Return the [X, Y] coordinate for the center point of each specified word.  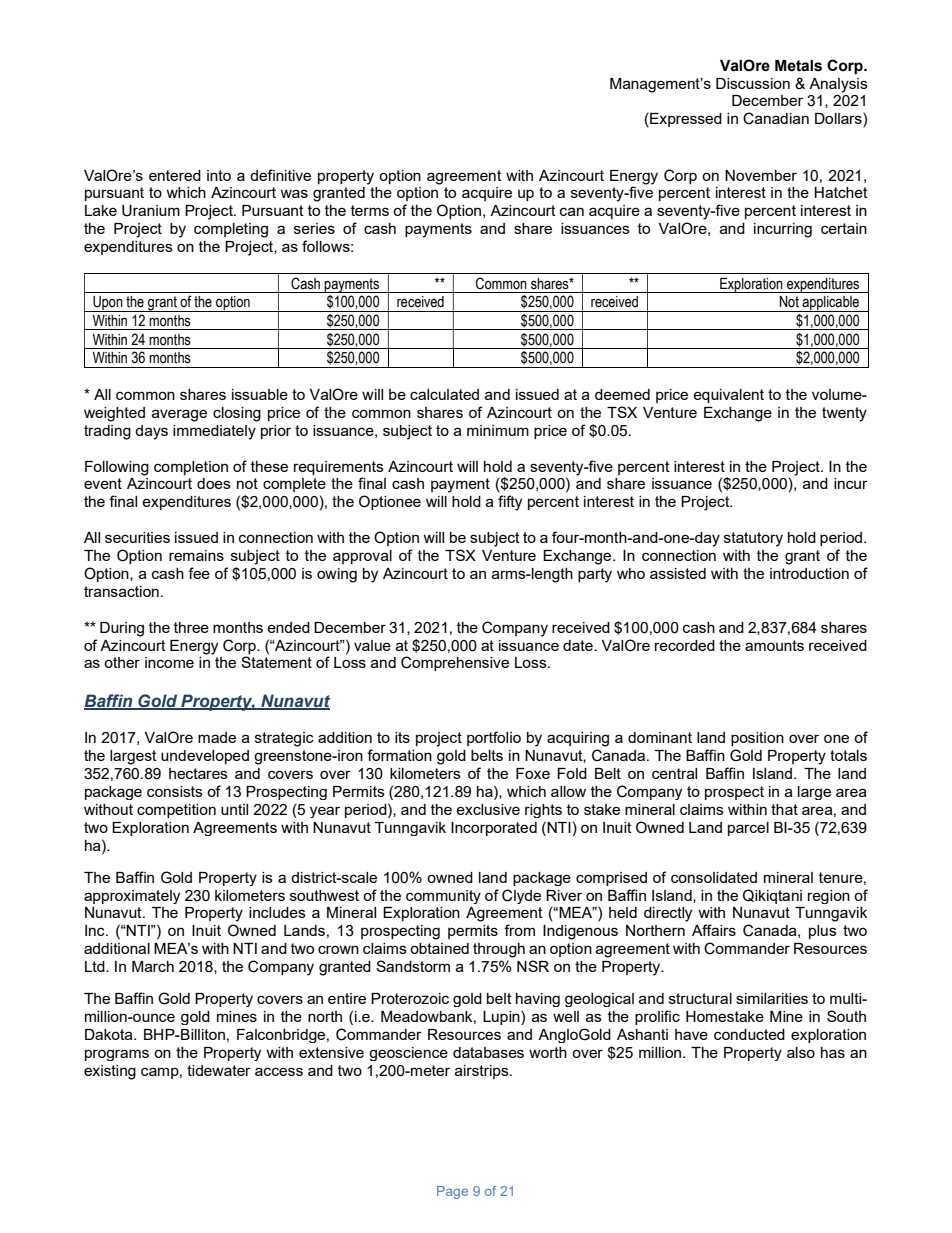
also [801, 1052]
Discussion [753, 83]
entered [175, 175]
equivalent [728, 396]
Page [452, 1192]
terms [370, 210]
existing [110, 1072]
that [784, 809]
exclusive [488, 809]
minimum [498, 430]
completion [191, 468]
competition [176, 811]
